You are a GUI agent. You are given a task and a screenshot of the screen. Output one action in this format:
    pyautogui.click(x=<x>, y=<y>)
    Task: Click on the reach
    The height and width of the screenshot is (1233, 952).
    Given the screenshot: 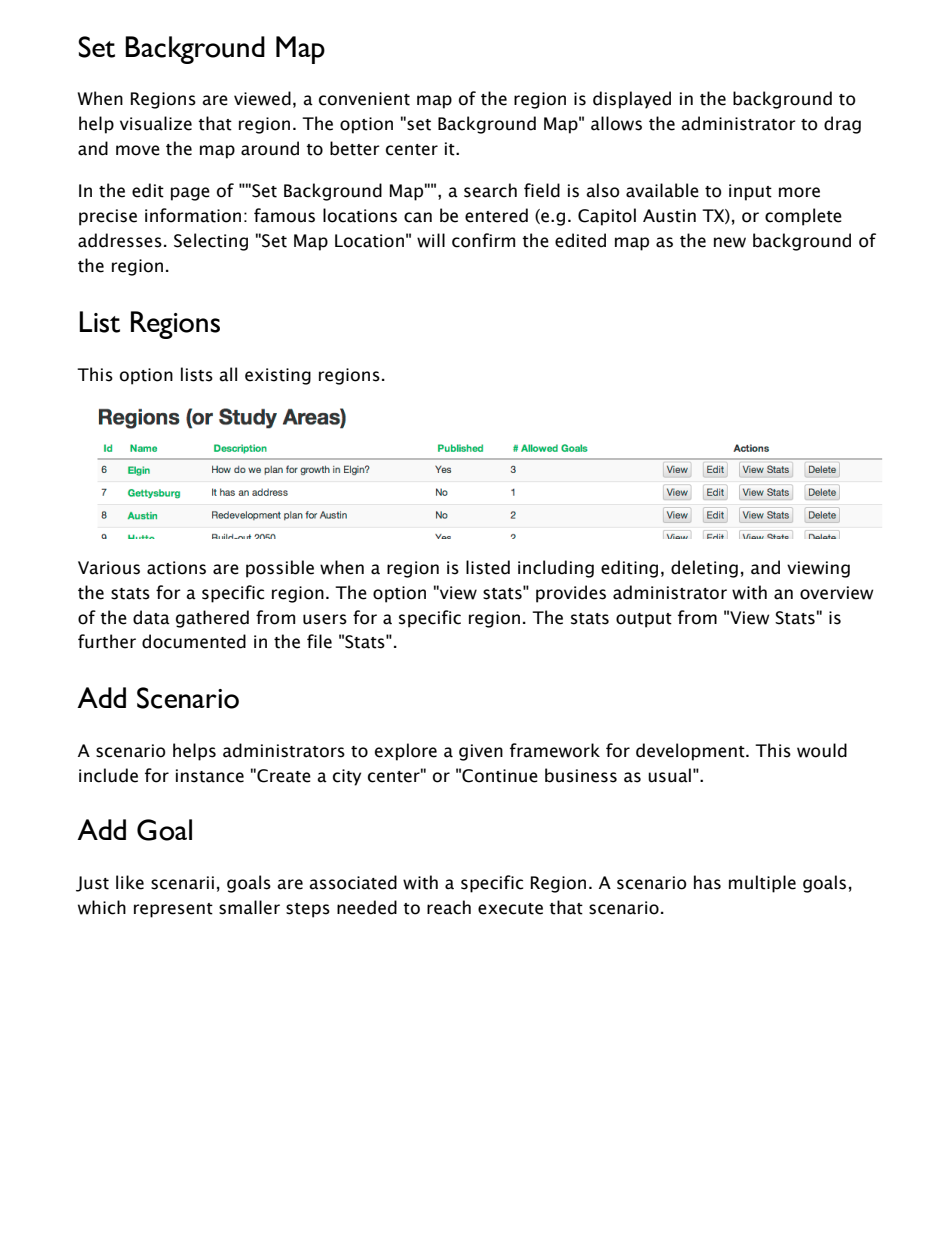 What is the action you would take?
    pyautogui.click(x=449, y=907)
